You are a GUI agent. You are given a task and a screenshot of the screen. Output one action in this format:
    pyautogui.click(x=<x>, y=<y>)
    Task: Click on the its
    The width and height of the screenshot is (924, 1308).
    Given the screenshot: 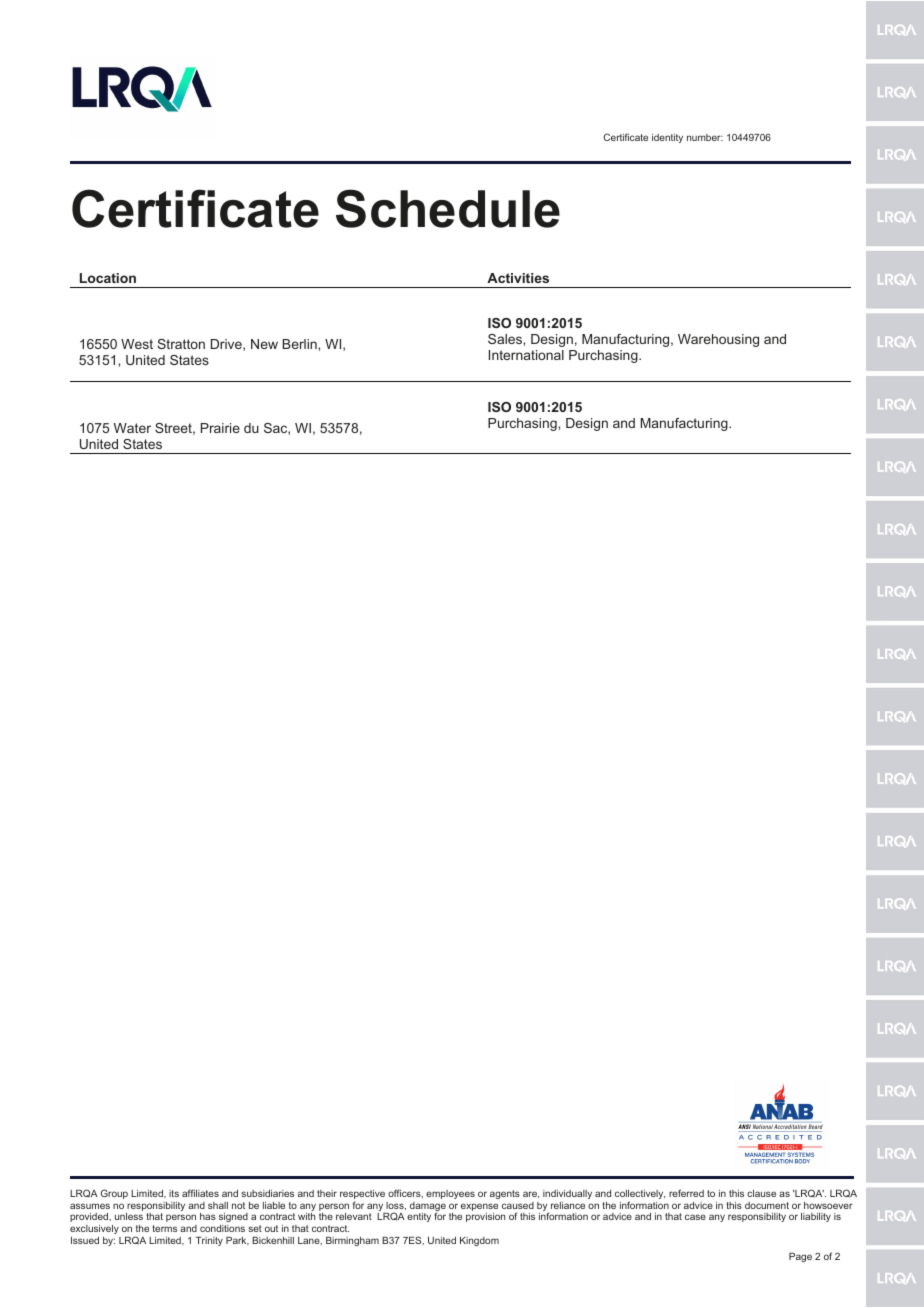 What is the action you would take?
    pyautogui.click(x=174, y=1193)
